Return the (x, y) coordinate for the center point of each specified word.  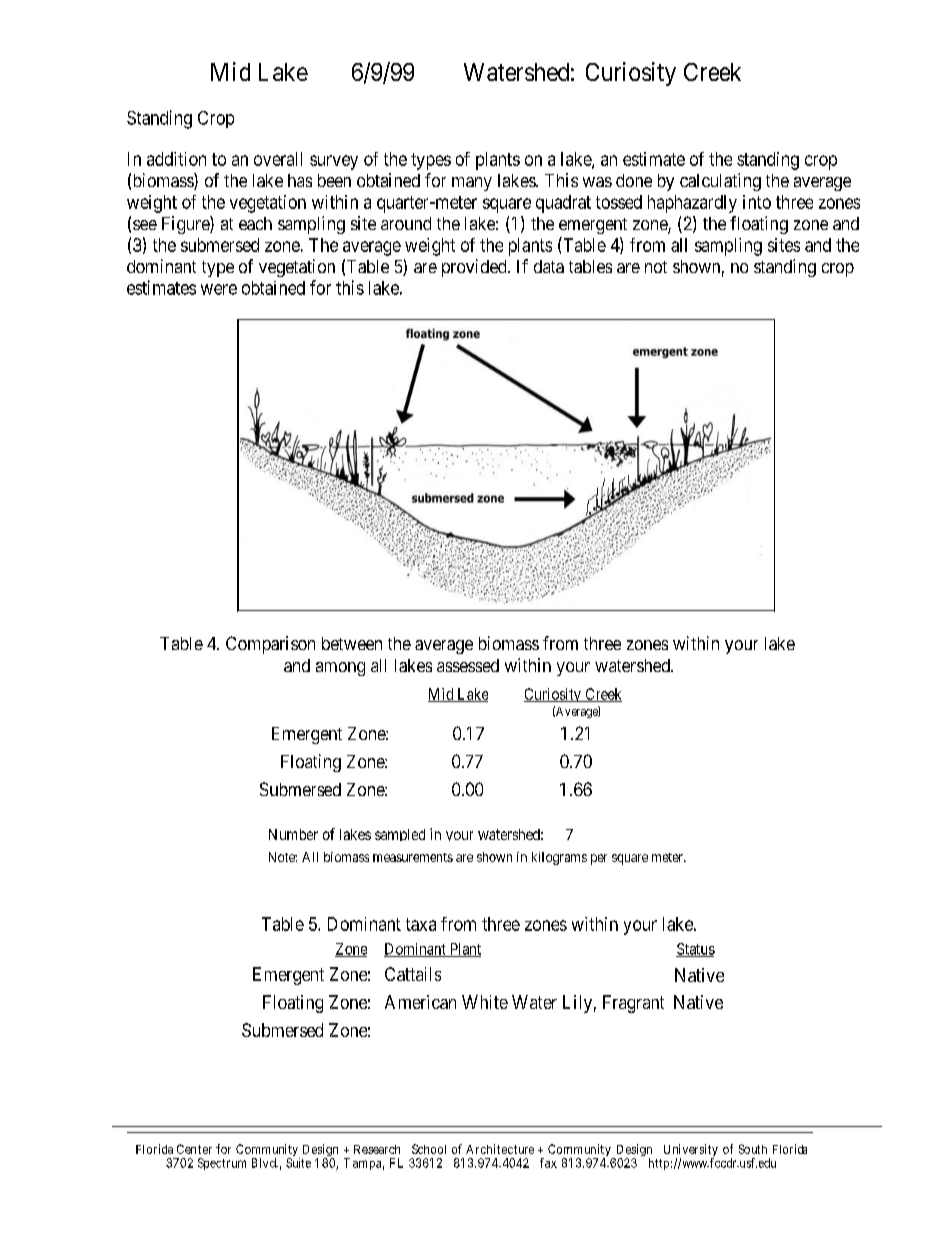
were (219, 289)
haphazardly (692, 204)
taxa (421, 924)
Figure (186, 225)
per (599, 859)
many (472, 184)
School (429, 1149)
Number (293, 834)
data (549, 266)
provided (475, 268)
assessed (468, 665)
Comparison (270, 645)
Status (695, 950)
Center (194, 1149)
